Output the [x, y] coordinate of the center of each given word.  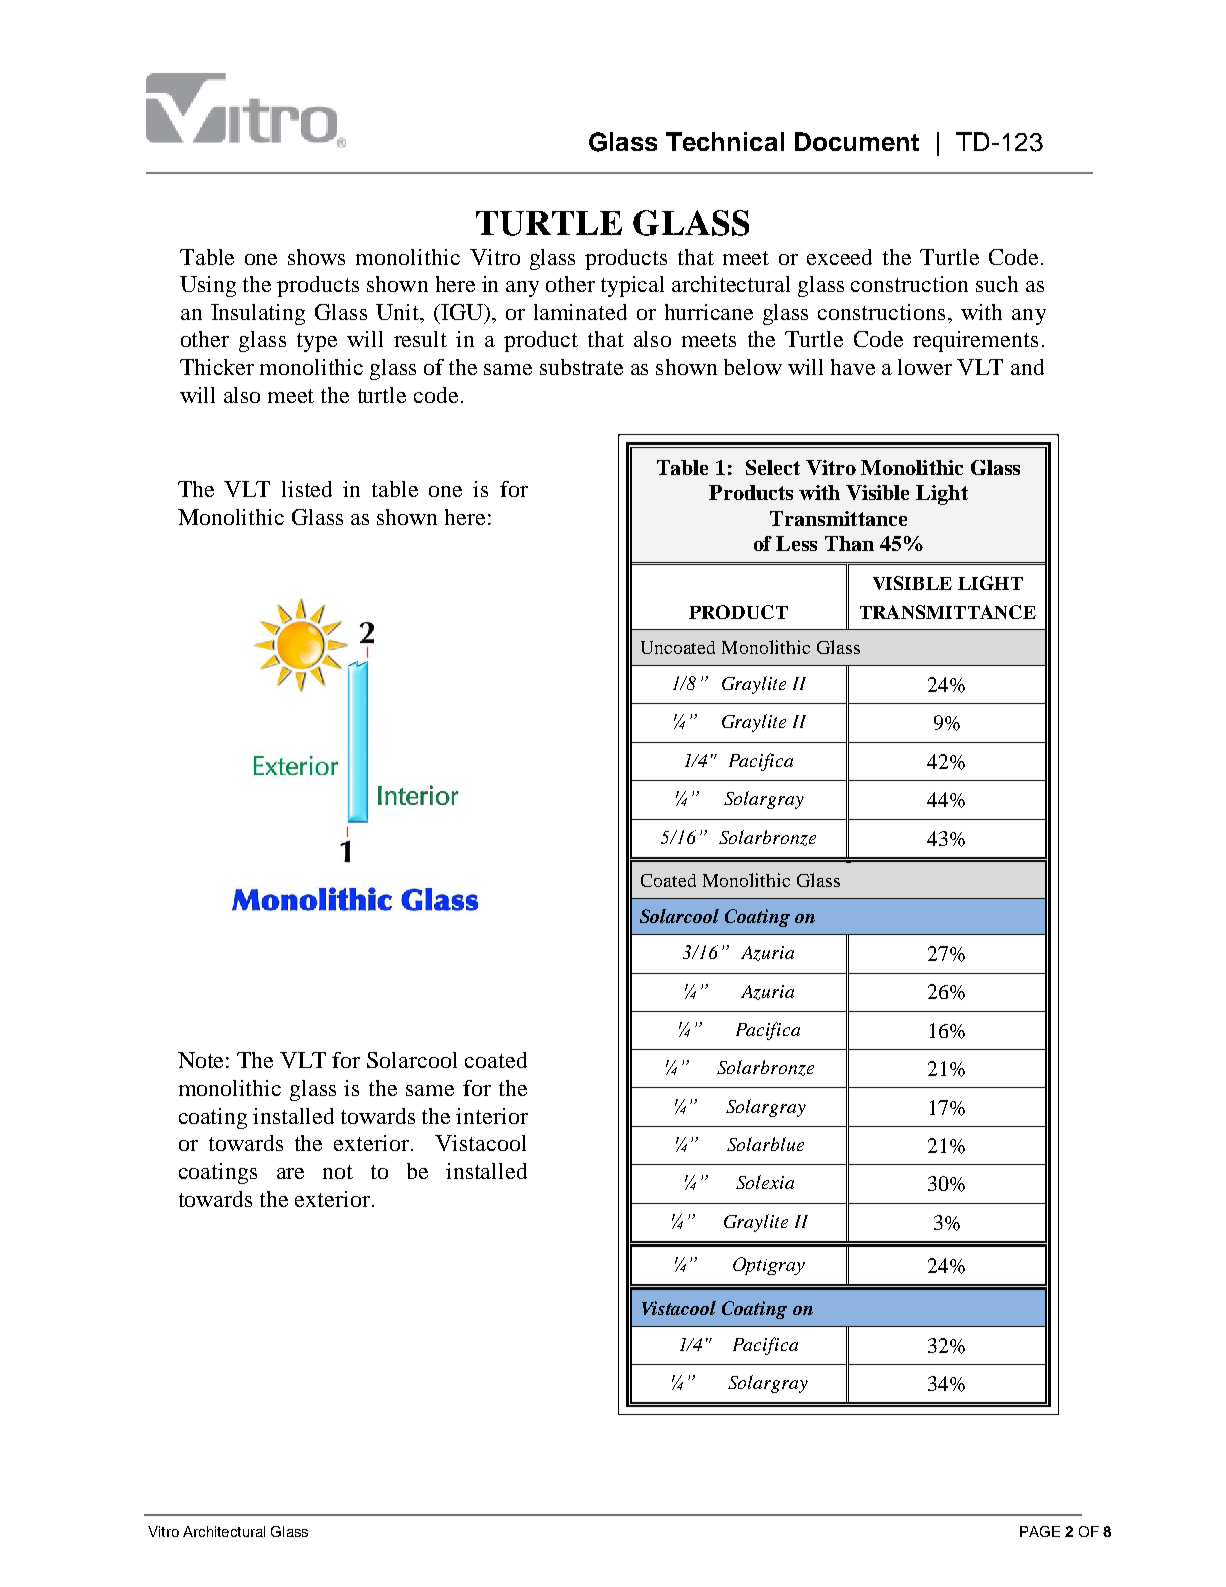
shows [316, 257]
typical [632, 286]
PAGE [1040, 1531]
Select [773, 467]
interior [492, 1116]
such [997, 284]
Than [849, 543]
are [290, 1173]
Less [796, 543]
